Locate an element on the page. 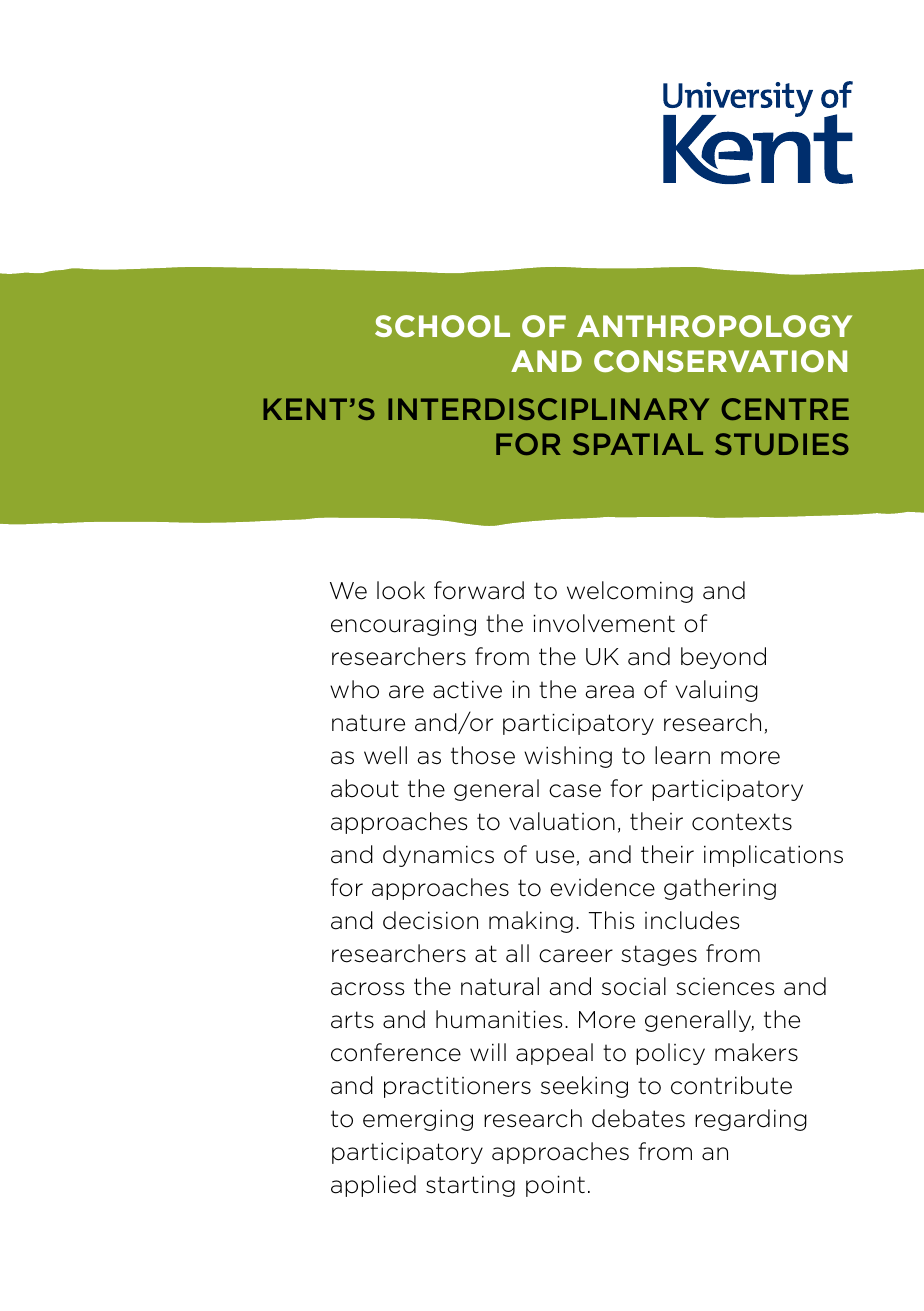  decision is located at coordinates (430, 920).
